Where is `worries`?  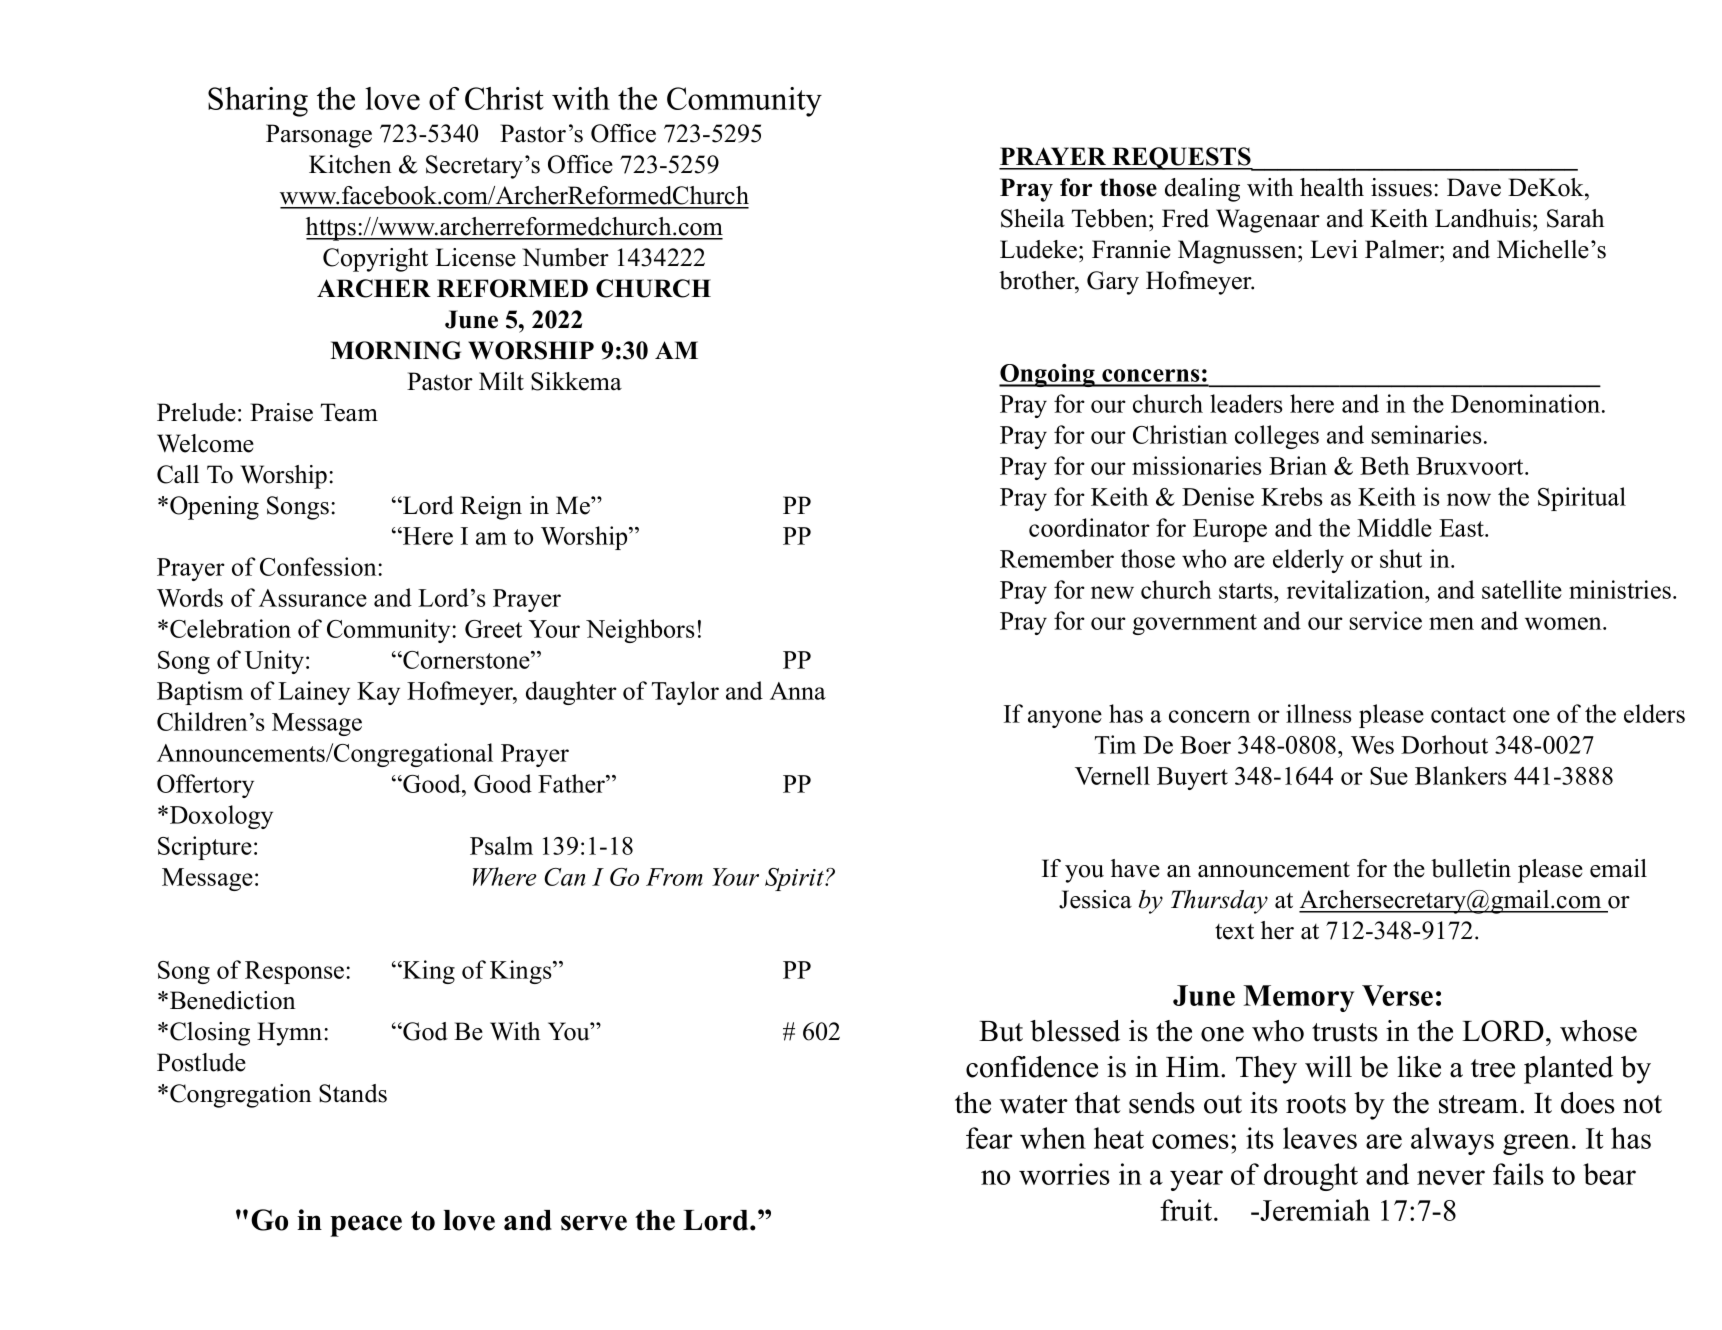 worries is located at coordinates (1064, 1174).
